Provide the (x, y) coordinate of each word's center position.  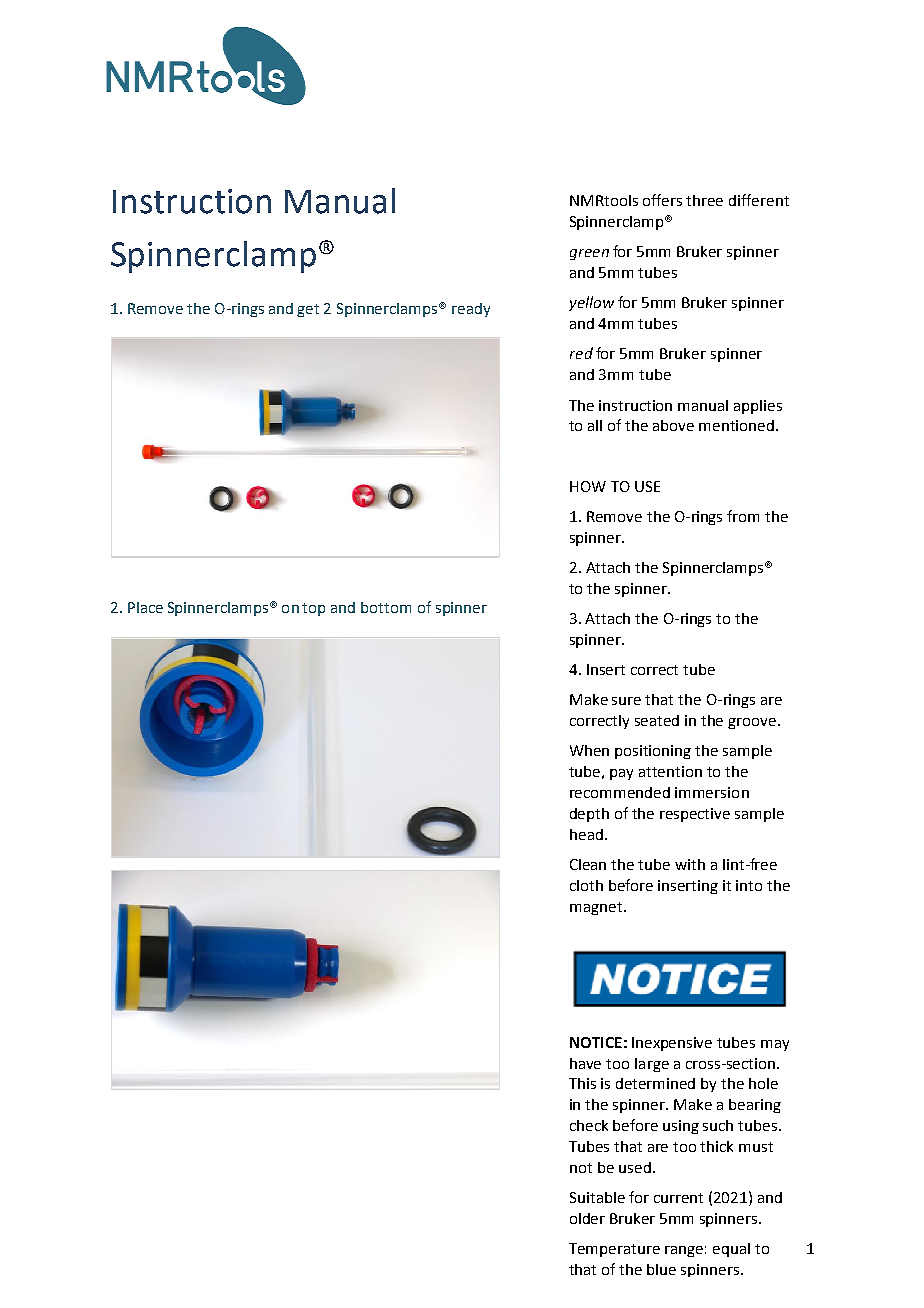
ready (471, 310)
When (589, 750)
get (308, 310)
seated (657, 720)
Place (145, 607)
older (587, 1218)
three (704, 200)
